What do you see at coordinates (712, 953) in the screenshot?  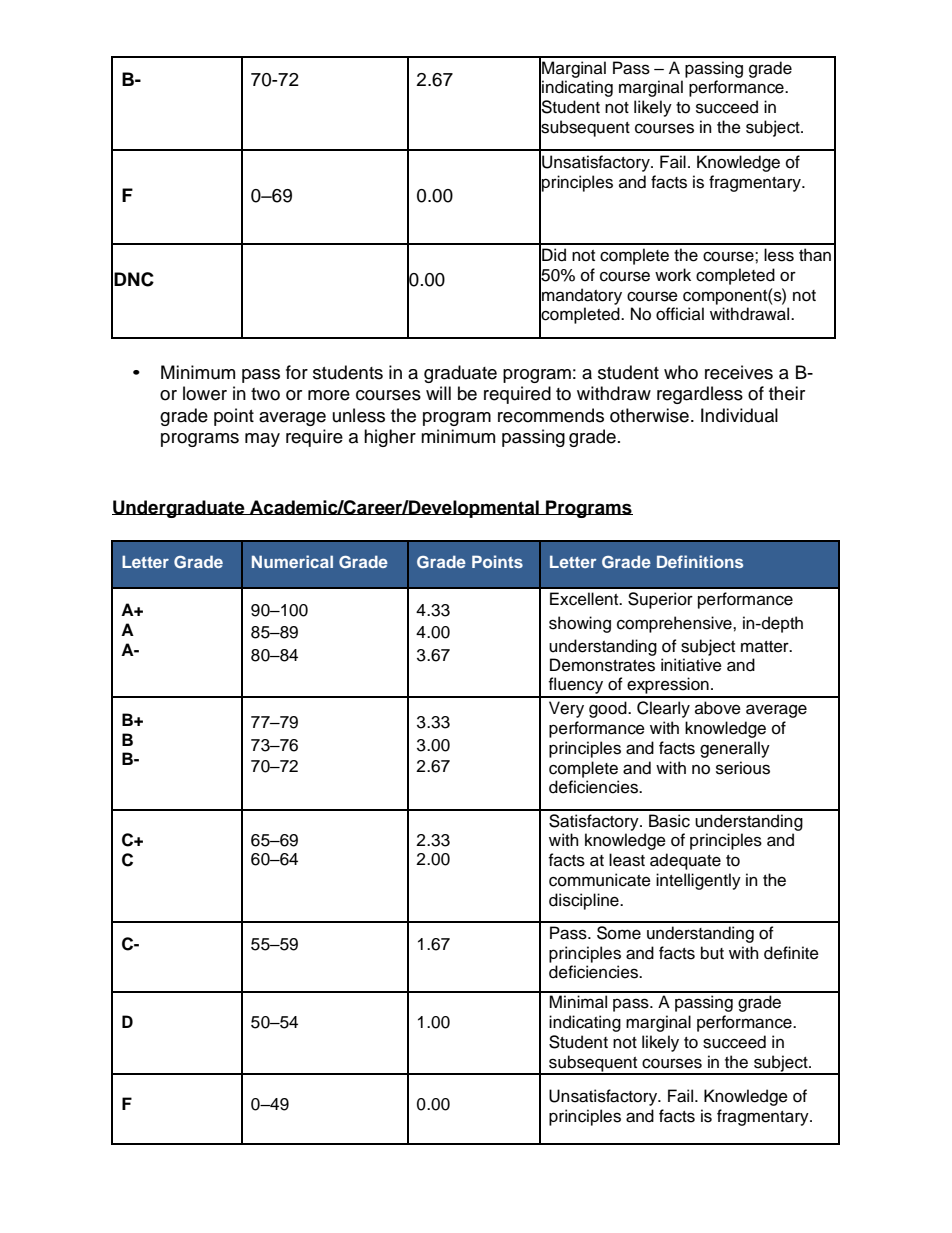 I see `but` at bounding box center [712, 953].
